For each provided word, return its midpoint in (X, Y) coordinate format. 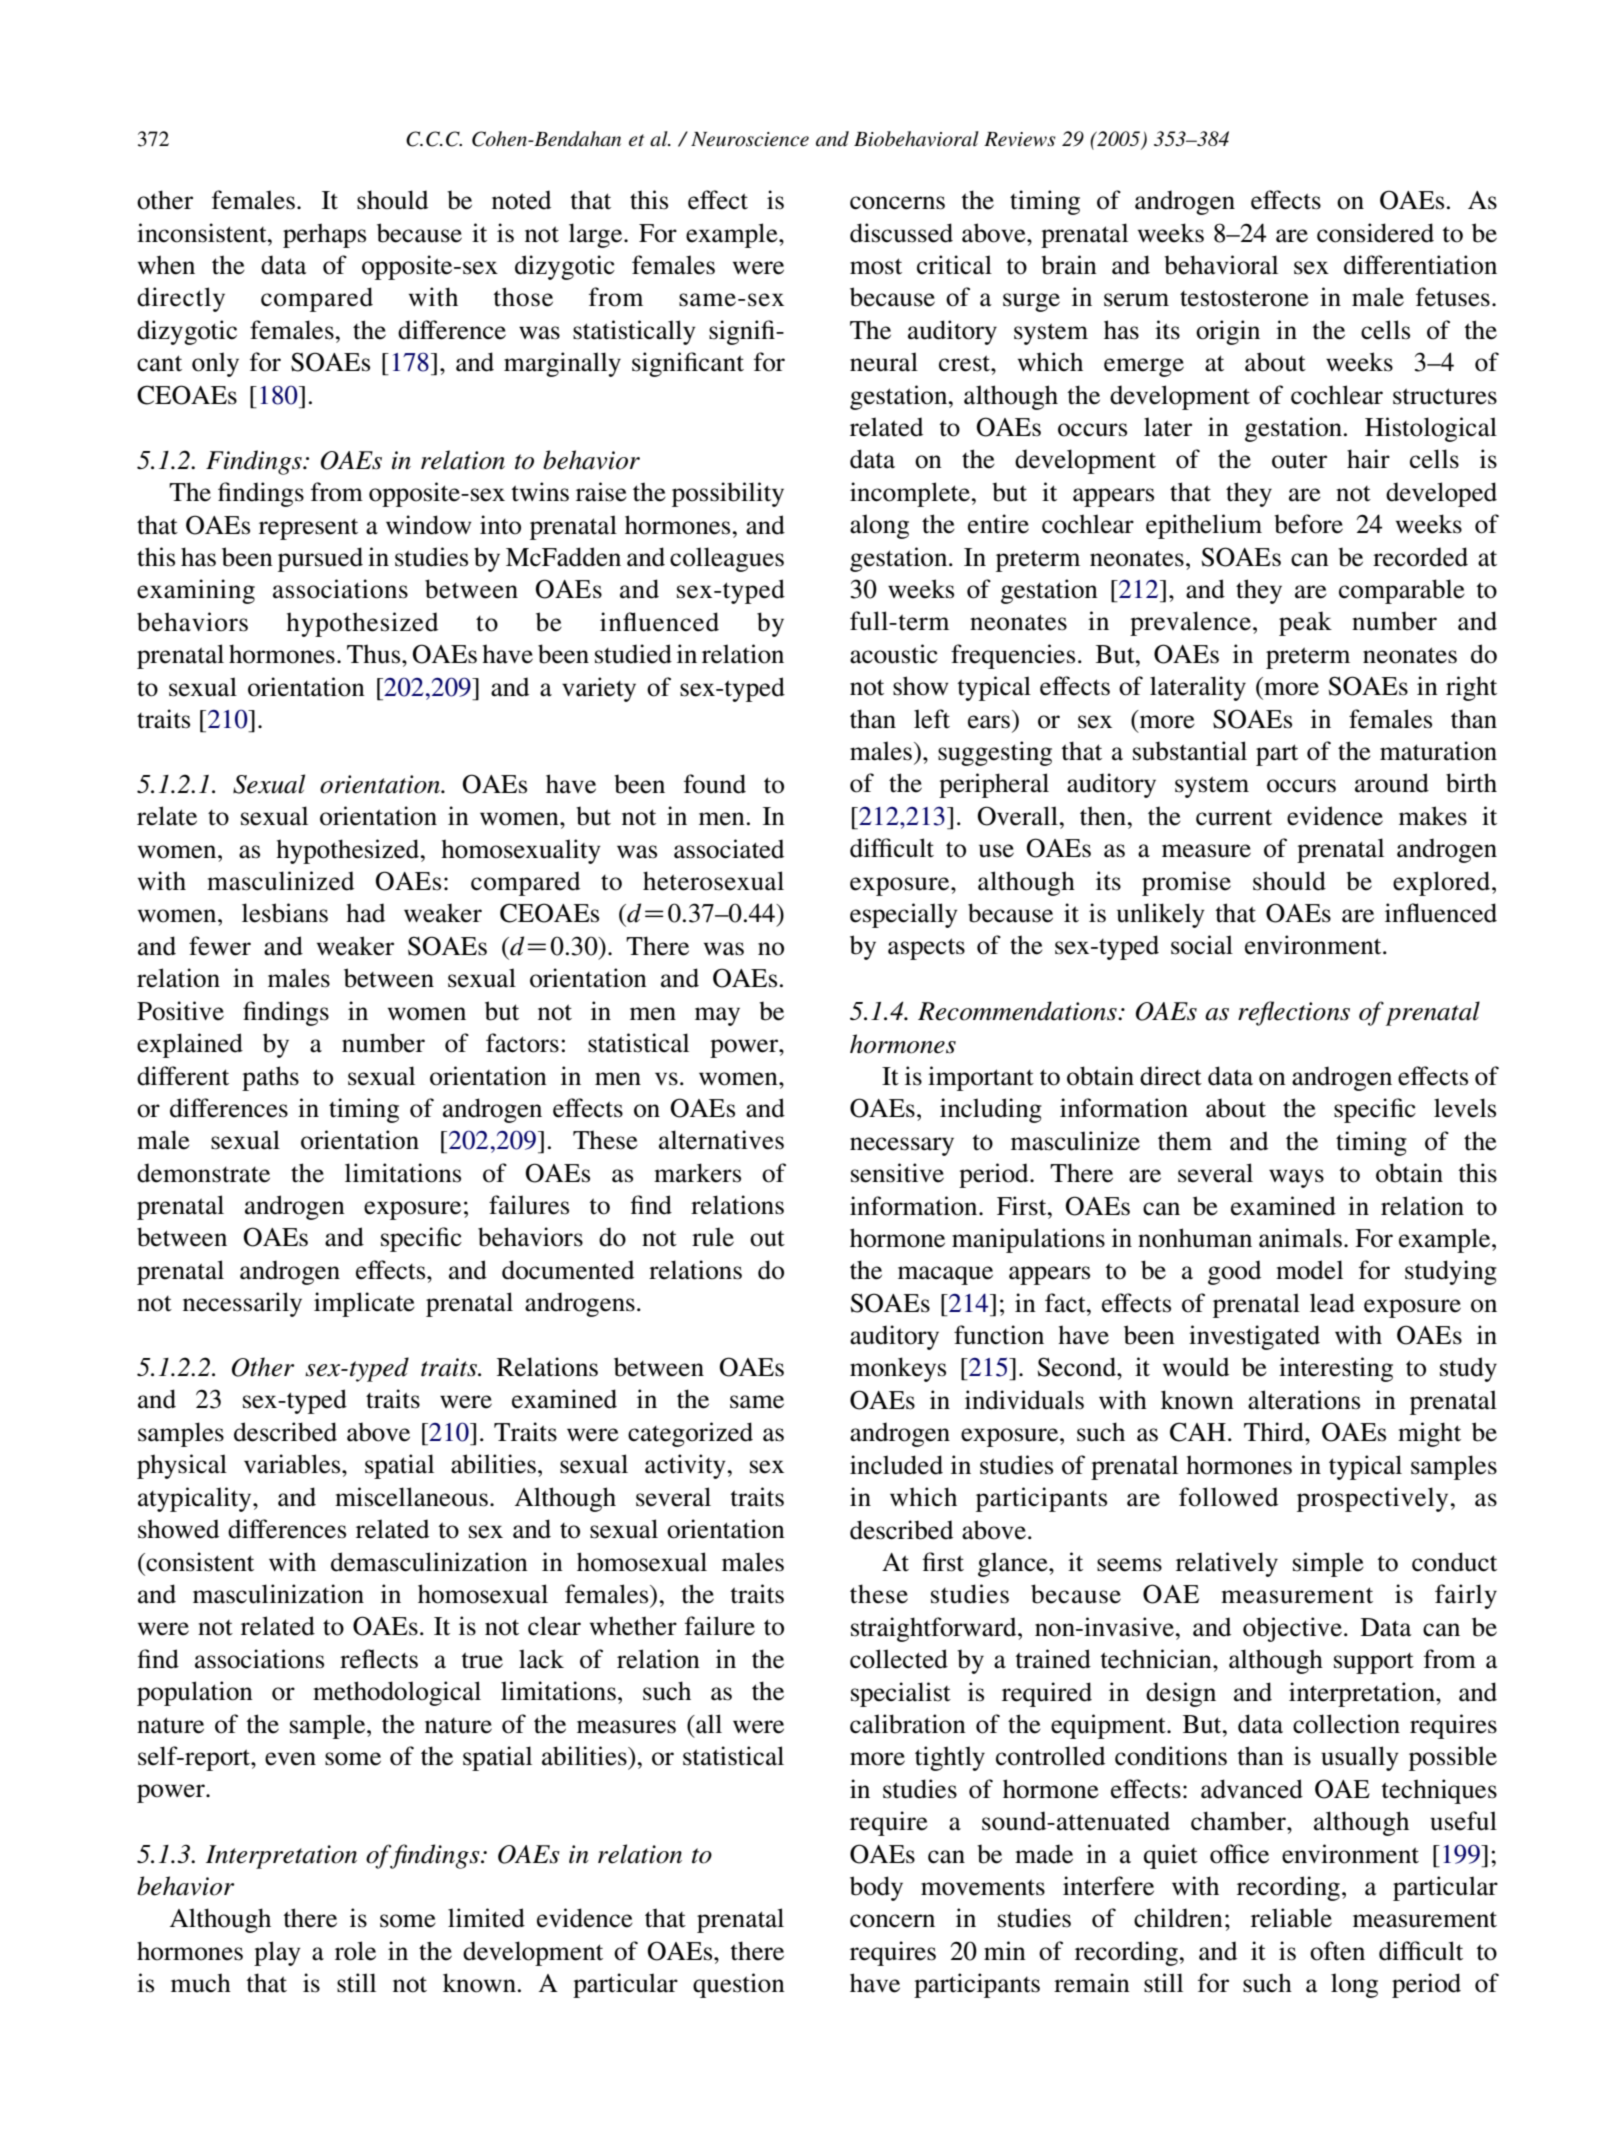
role (355, 1951)
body (876, 1888)
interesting (1336, 1369)
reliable (1291, 1918)
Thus (375, 654)
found (715, 784)
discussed (901, 233)
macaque (945, 1275)
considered (1375, 233)
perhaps (324, 235)
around (1392, 783)
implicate (364, 1304)
